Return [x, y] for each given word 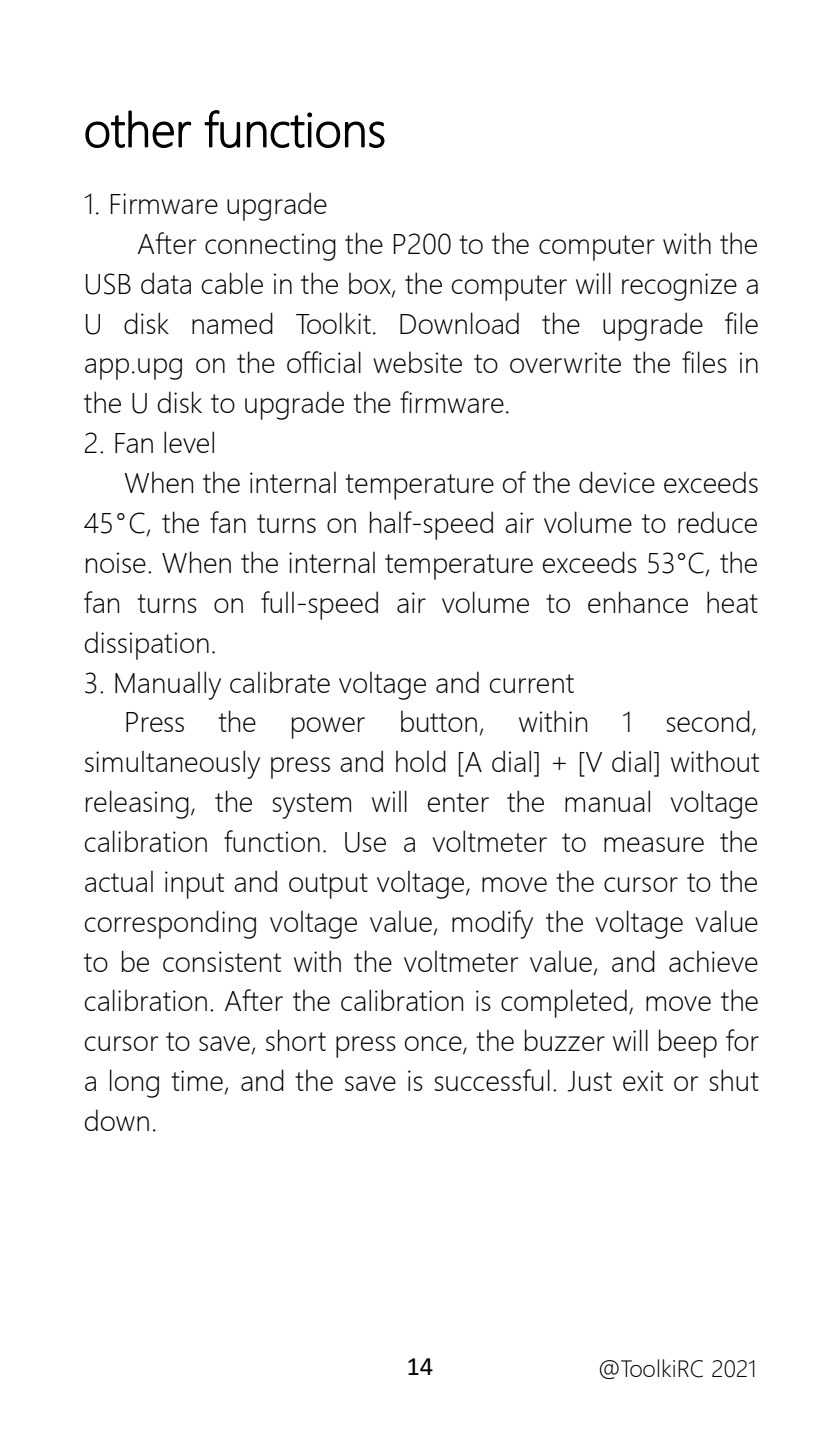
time [198, 1082]
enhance [638, 602]
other [138, 129]
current [532, 683]
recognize [679, 287]
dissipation [147, 645]
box [371, 284]
